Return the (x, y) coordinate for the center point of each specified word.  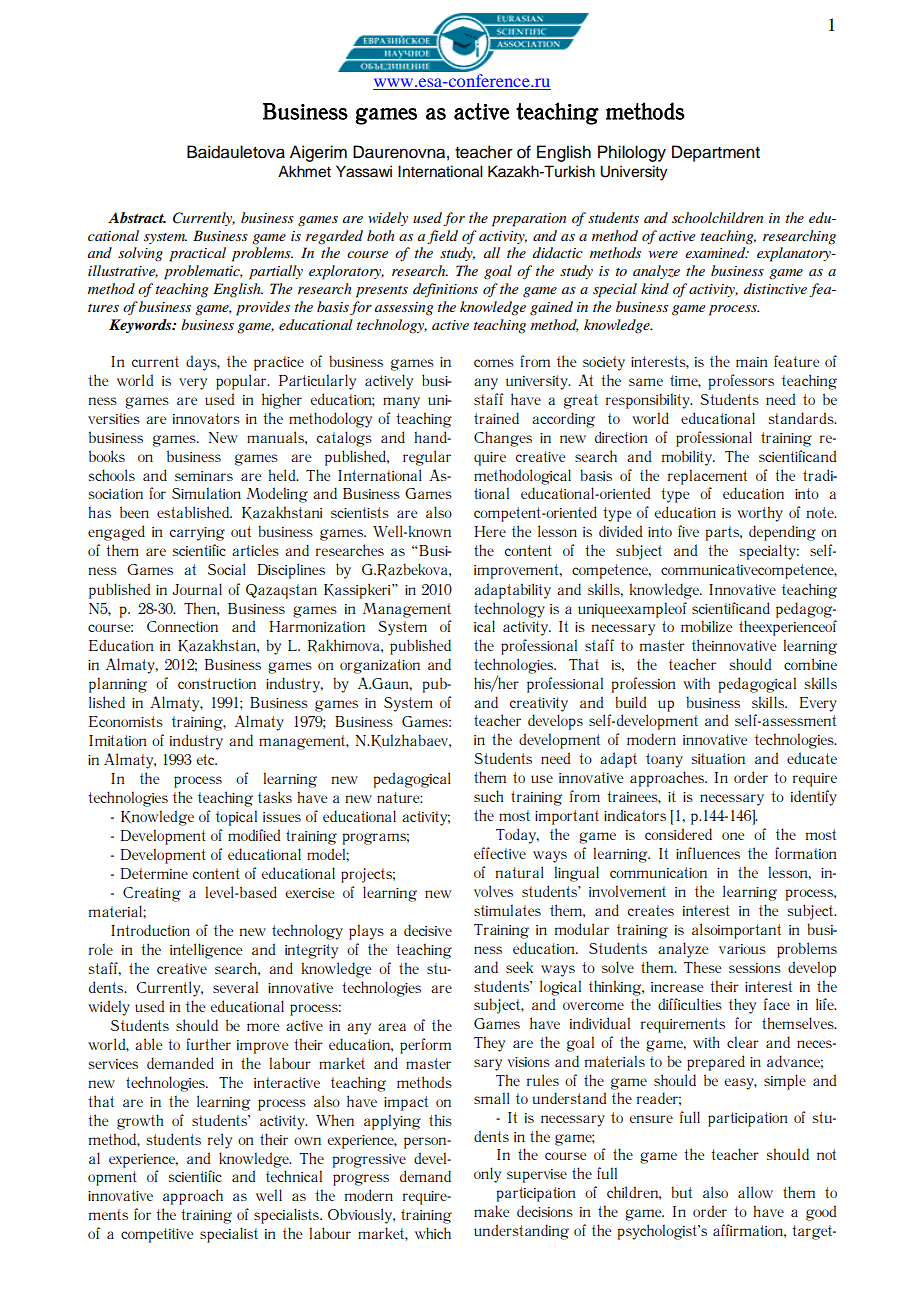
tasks (275, 797)
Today (517, 836)
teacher (484, 152)
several (235, 987)
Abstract (137, 217)
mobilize (706, 626)
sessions (755, 968)
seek (519, 967)
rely (220, 1141)
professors (741, 382)
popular (242, 382)
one (733, 836)
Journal (197, 589)
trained (496, 418)
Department (716, 153)
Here (490, 531)
